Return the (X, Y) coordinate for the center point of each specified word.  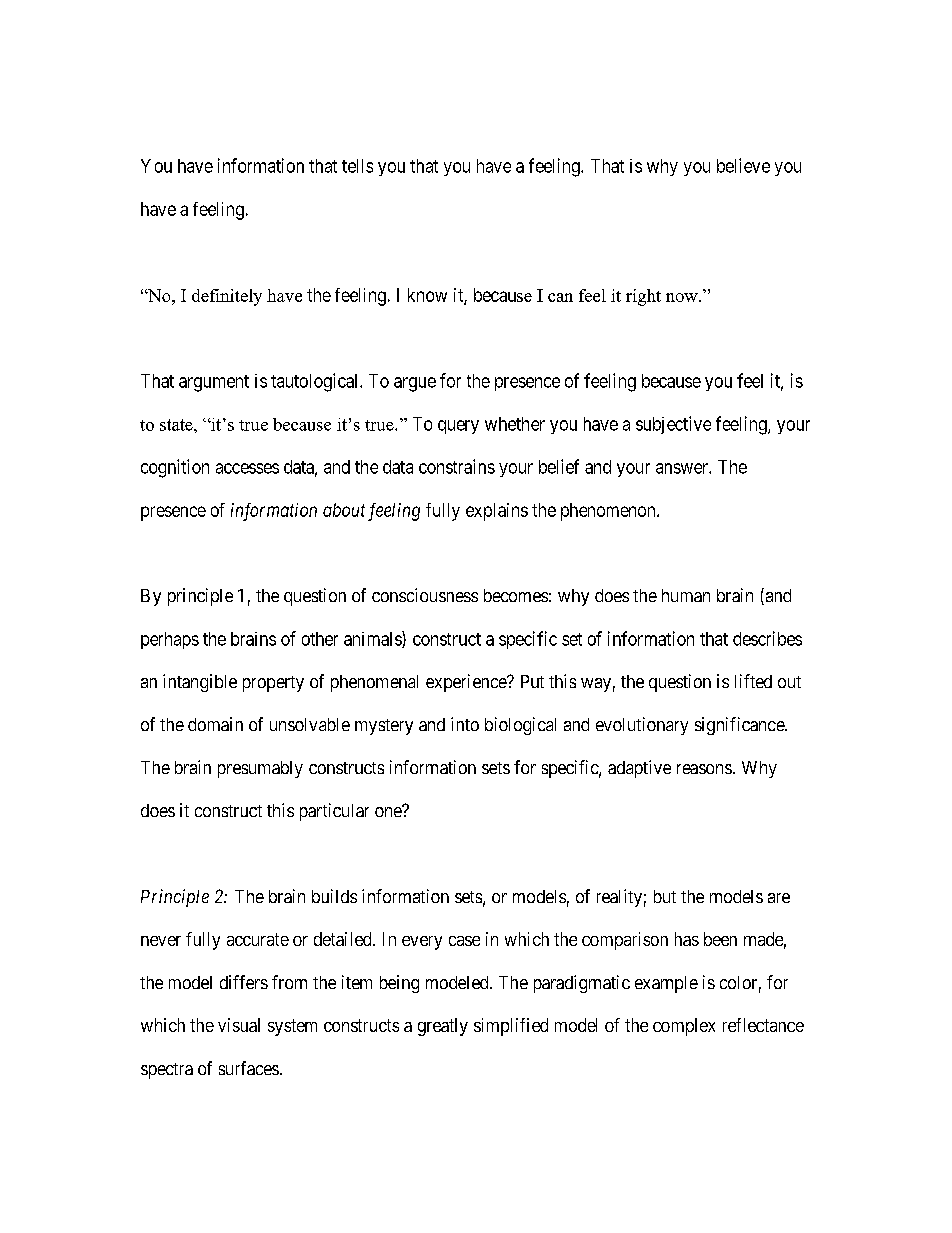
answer (683, 468)
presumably (260, 769)
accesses (247, 468)
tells (357, 166)
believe (743, 165)
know (427, 295)
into (465, 724)
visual (239, 1025)
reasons (704, 769)
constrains (457, 466)
